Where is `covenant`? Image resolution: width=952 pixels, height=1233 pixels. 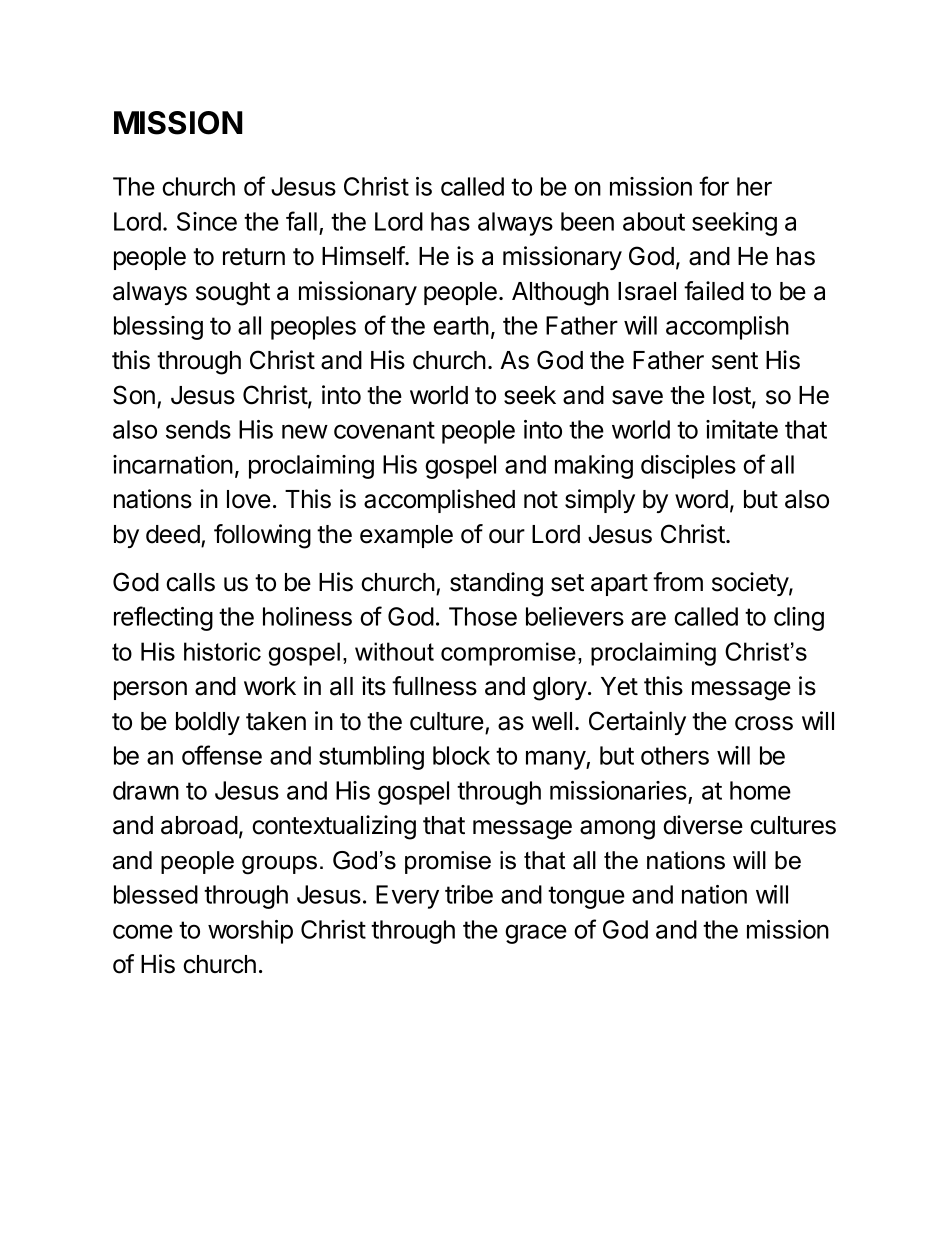 covenant is located at coordinates (384, 430).
